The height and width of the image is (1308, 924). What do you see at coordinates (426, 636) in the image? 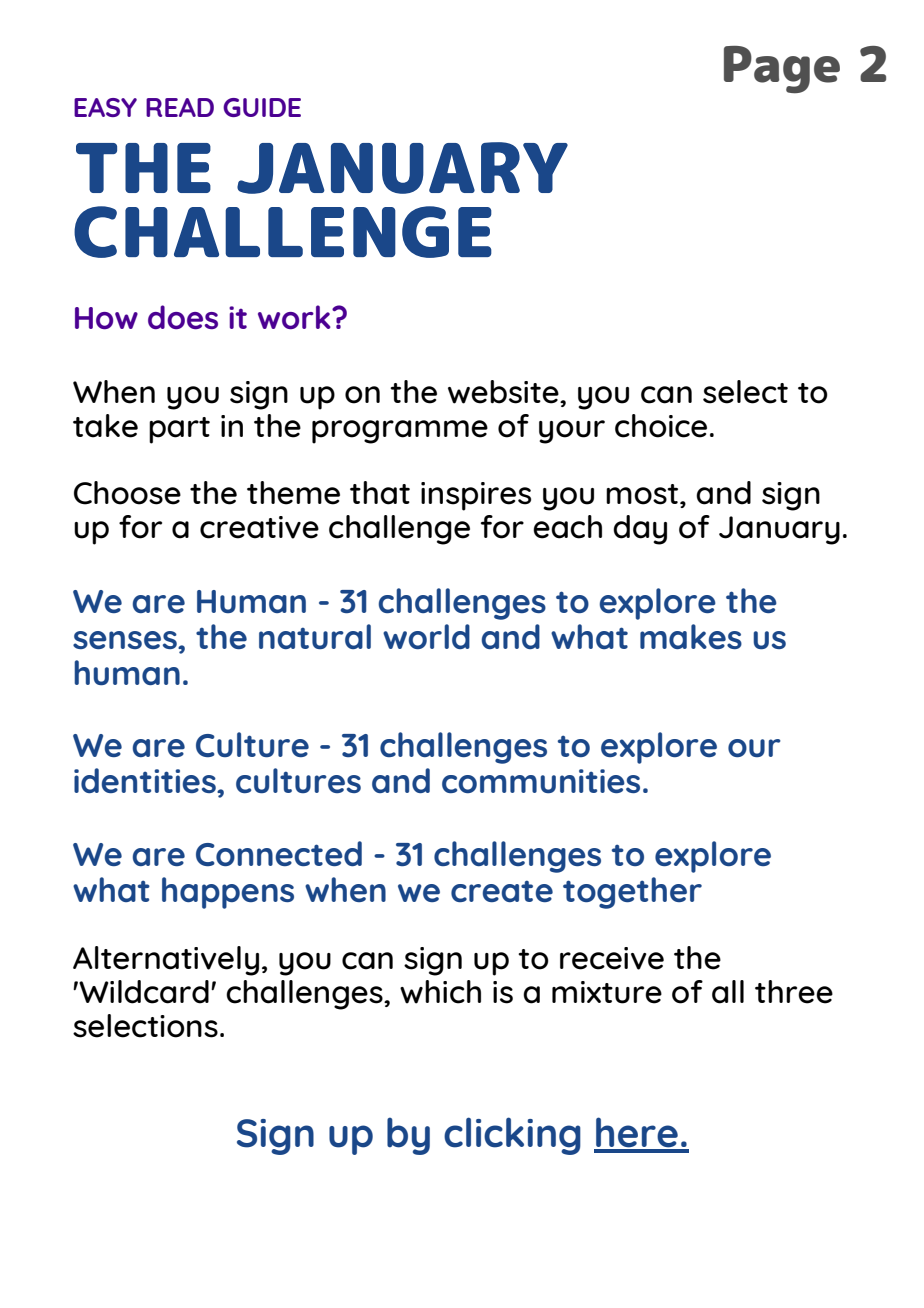
I see `world` at bounding box center [426, 636].
